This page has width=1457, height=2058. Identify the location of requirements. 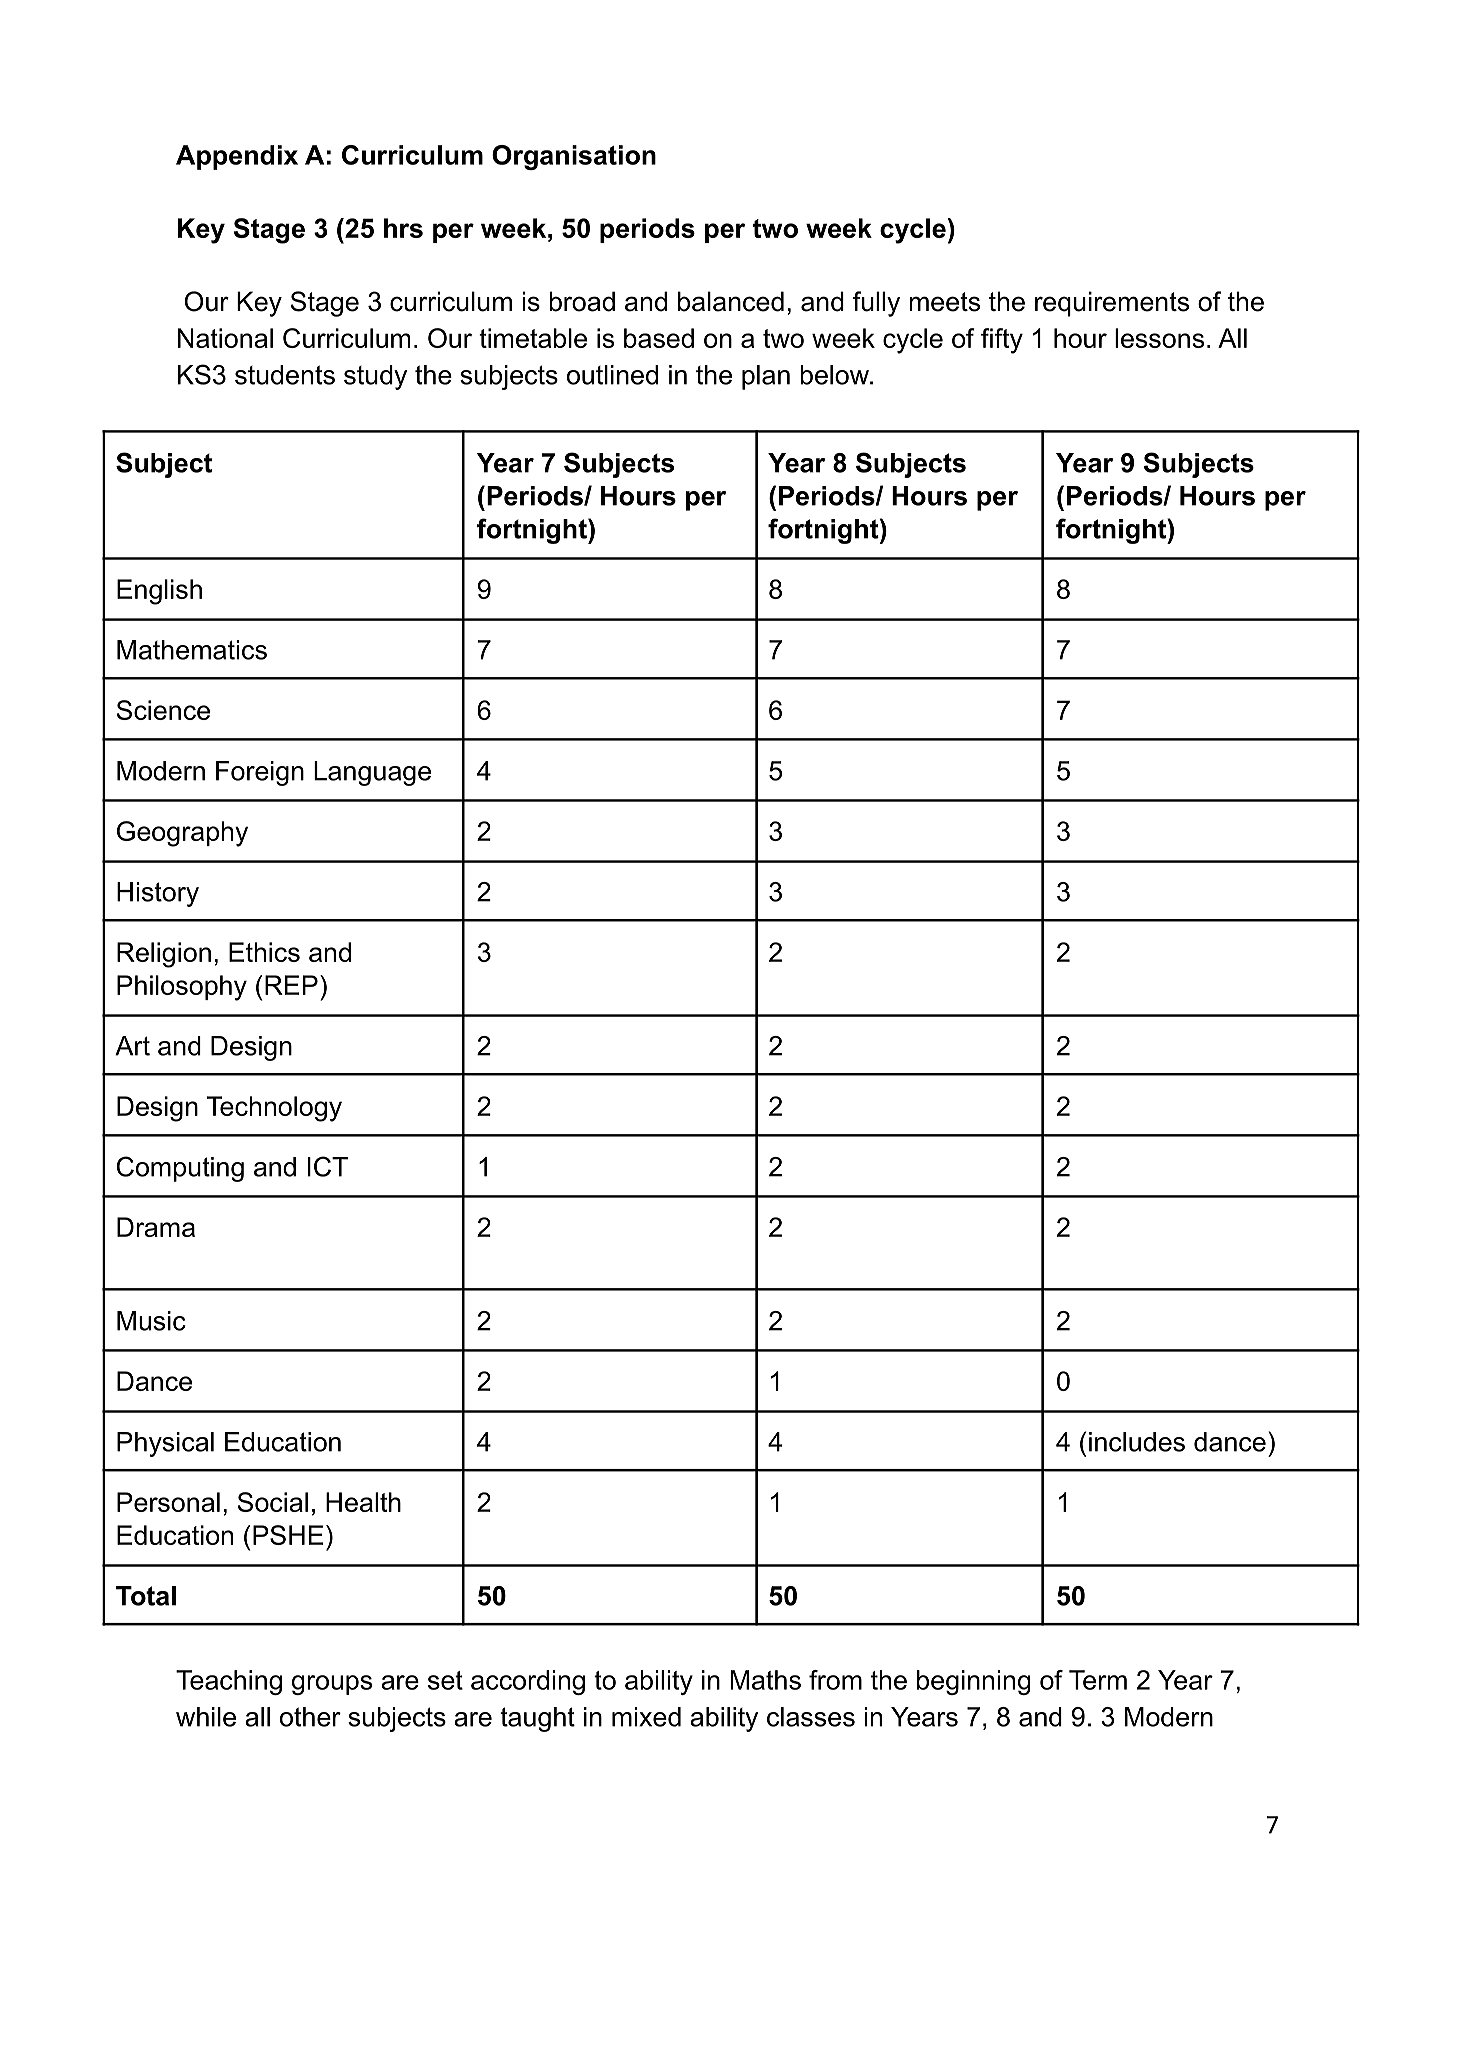
(1112, 304).
